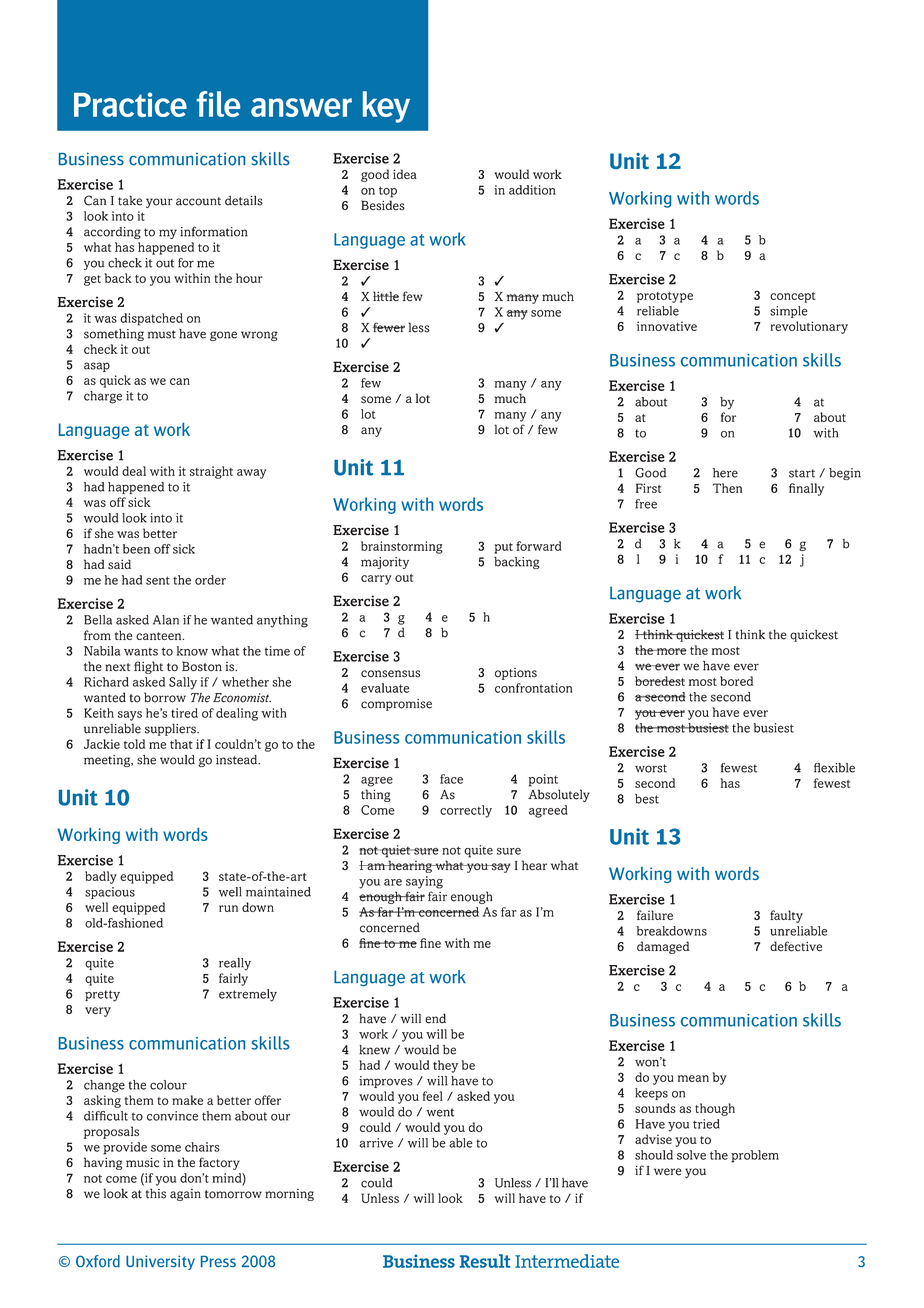  Describe the element at coordinates (796, 946) in the document. I see `defective` at that location.
